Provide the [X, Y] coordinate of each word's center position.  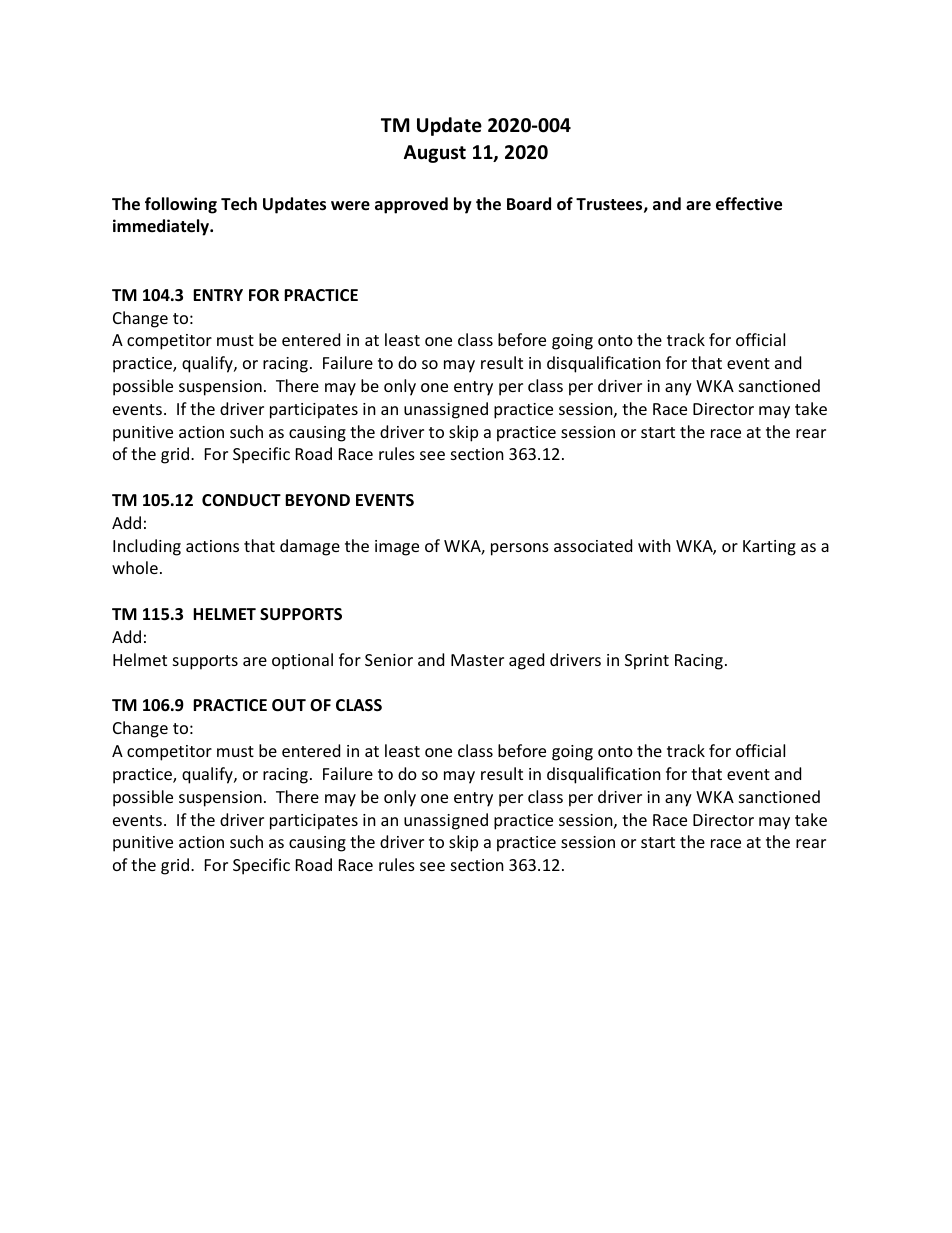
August [435, 154]
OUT [289, 705]
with [654, 545]
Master [477, 660]
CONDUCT [241, 500]
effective [749, 204]
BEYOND [317, 500]
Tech [239, 204]
